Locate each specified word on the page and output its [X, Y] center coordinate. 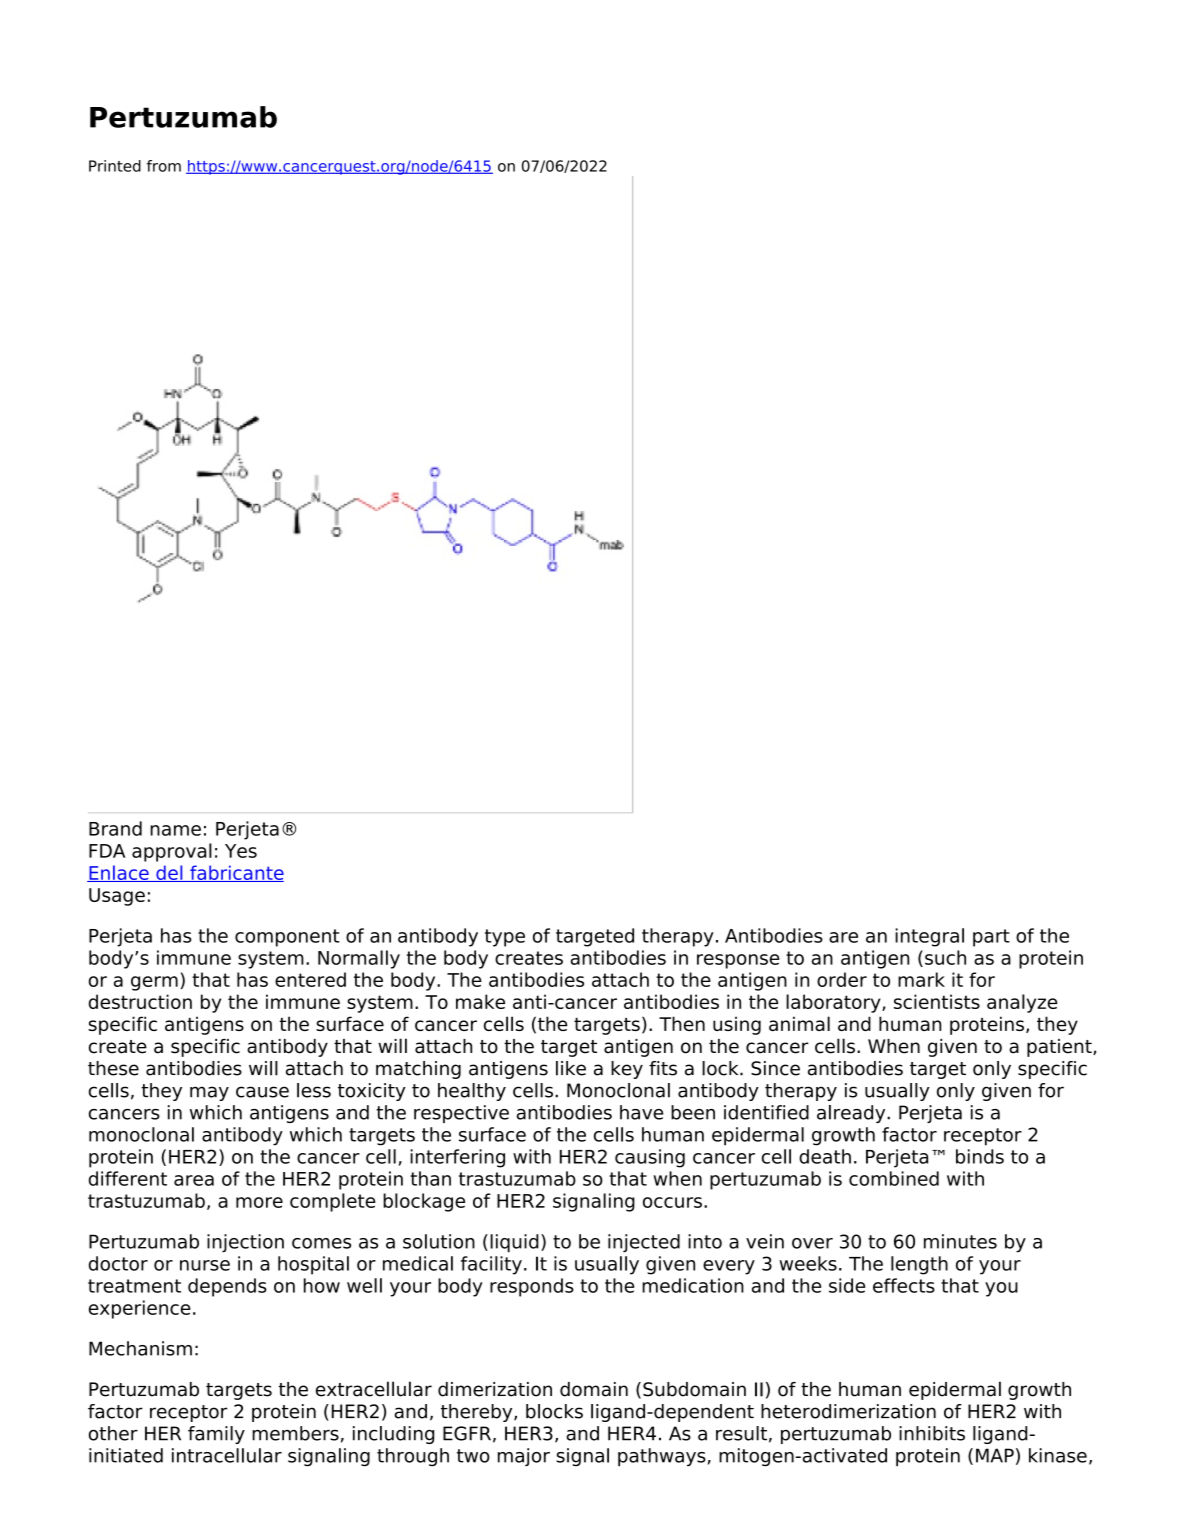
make [480, 1001]
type [505, 938]
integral [929, 937]
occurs [672, 1202]
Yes [241, 851]
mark [921, 979]
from [164, 166]
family [216, 1435]
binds [980, 1156]
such [945, 957]
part [991, 938]
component [287, 938]
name [175, 830]
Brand [115, 828]
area [194, 1180]
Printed [115, 166]
